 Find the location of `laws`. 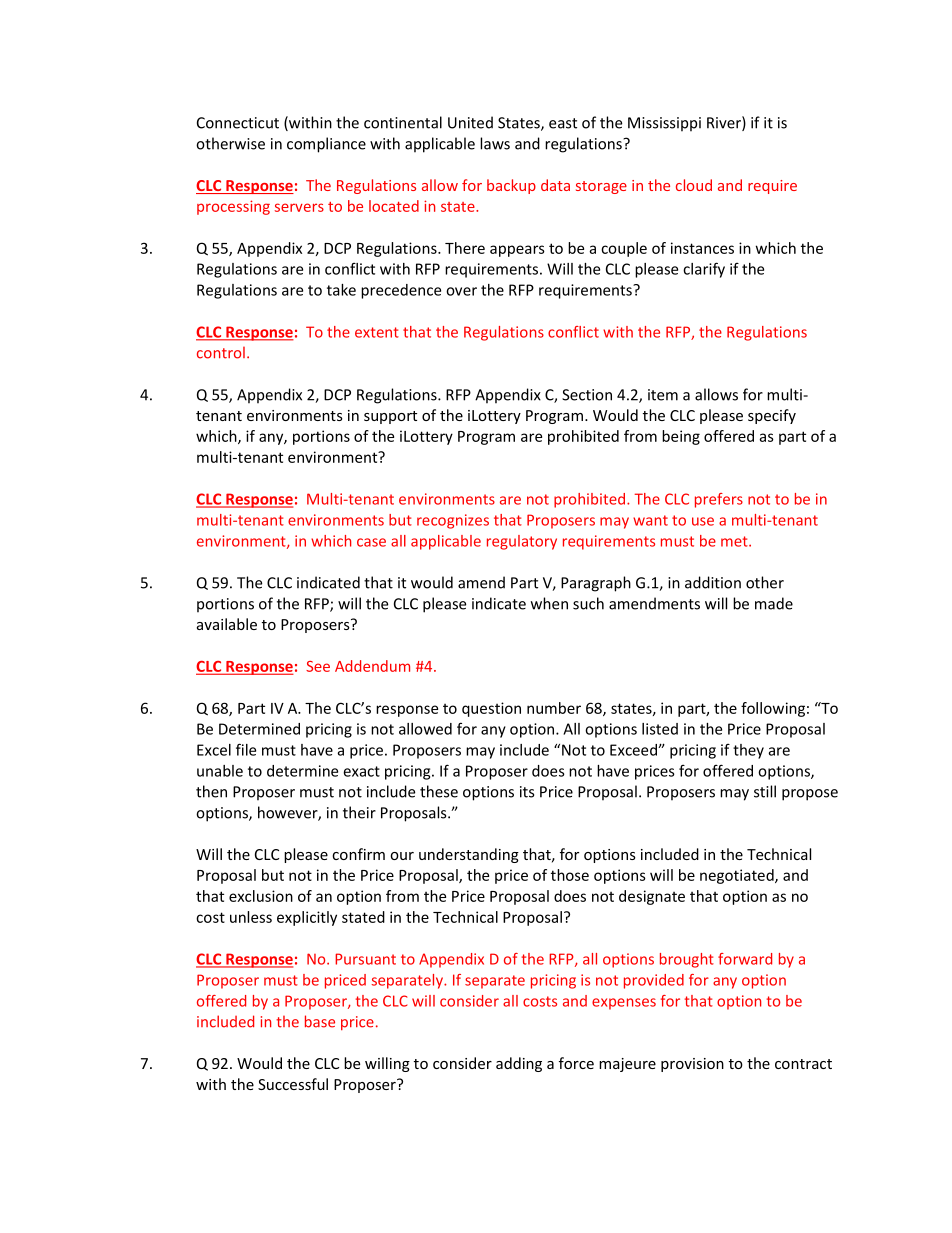

laws is located at coordinates (495, 143).
